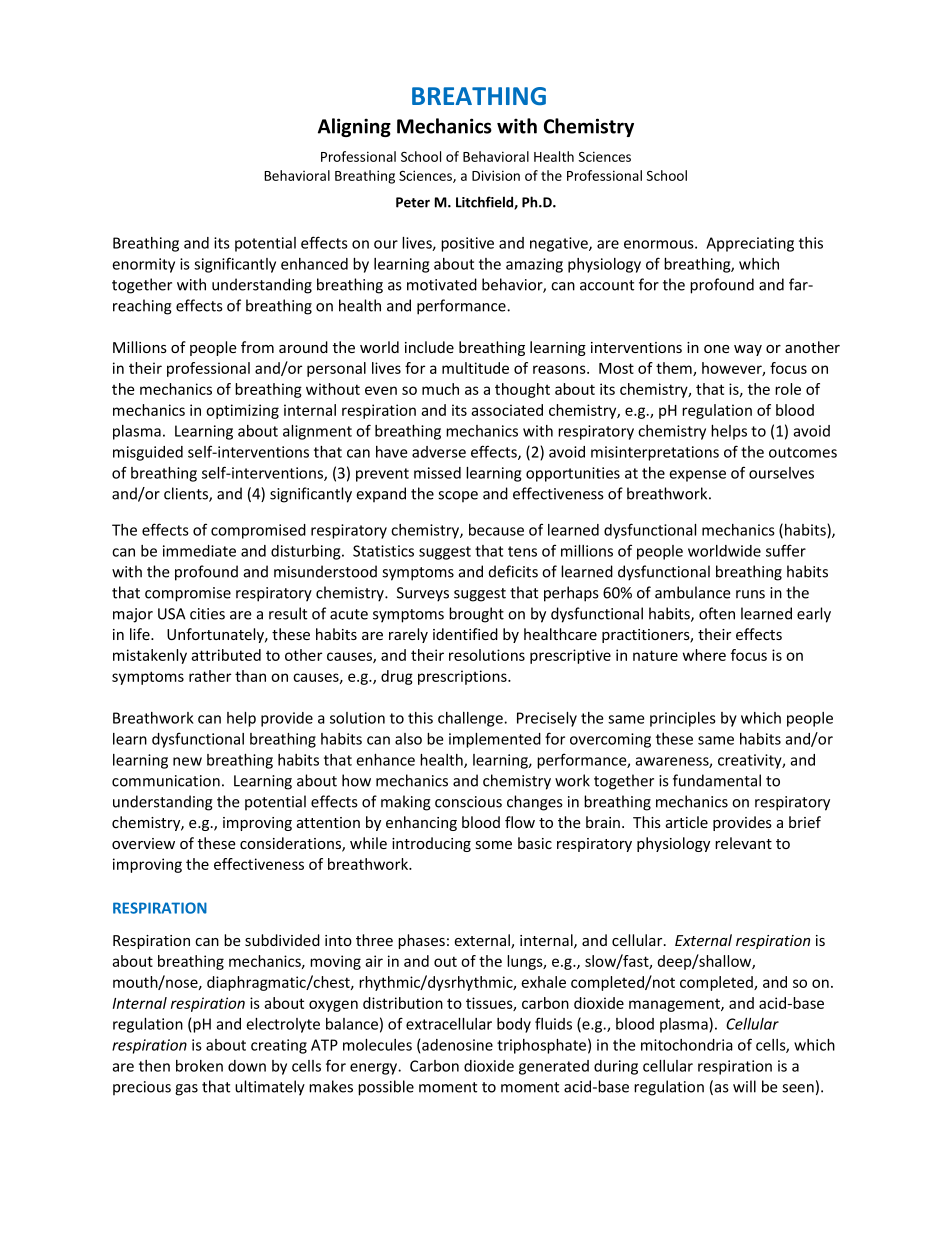 Image resolution: width=952 pixels, height=1233 pixels. Describe the element at coordinates (476, 615) in the image. I see `brought` at that location.
